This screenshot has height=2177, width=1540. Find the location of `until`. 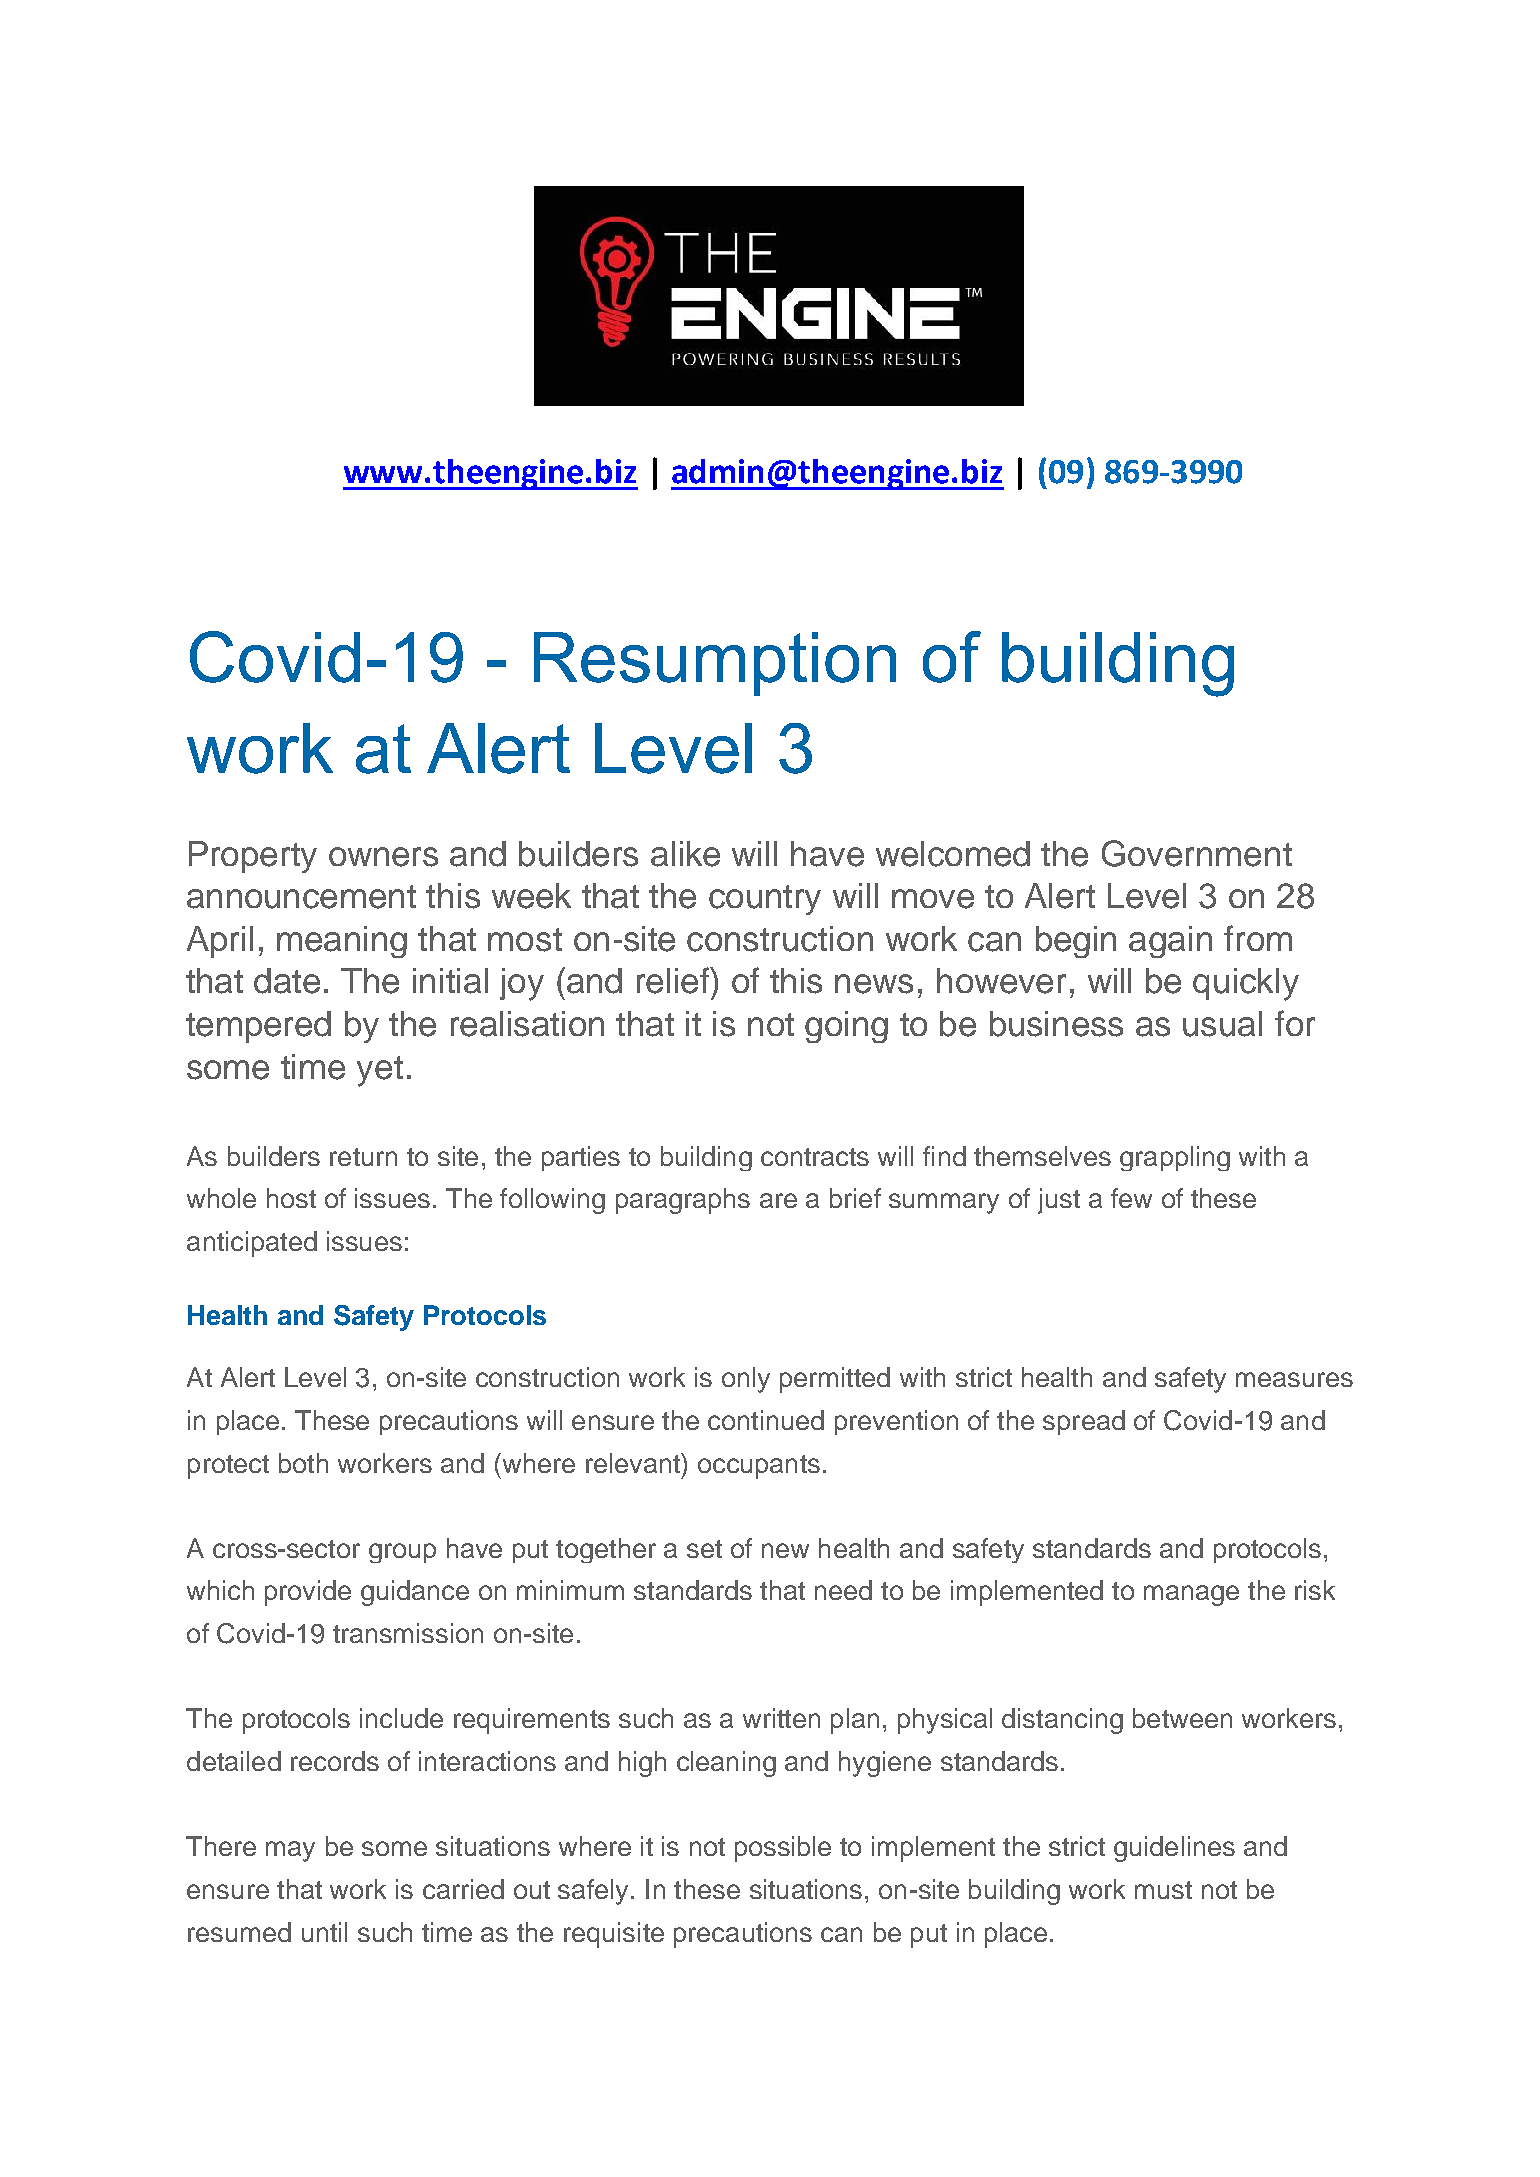

until is located at coordinates (324, 1932).
